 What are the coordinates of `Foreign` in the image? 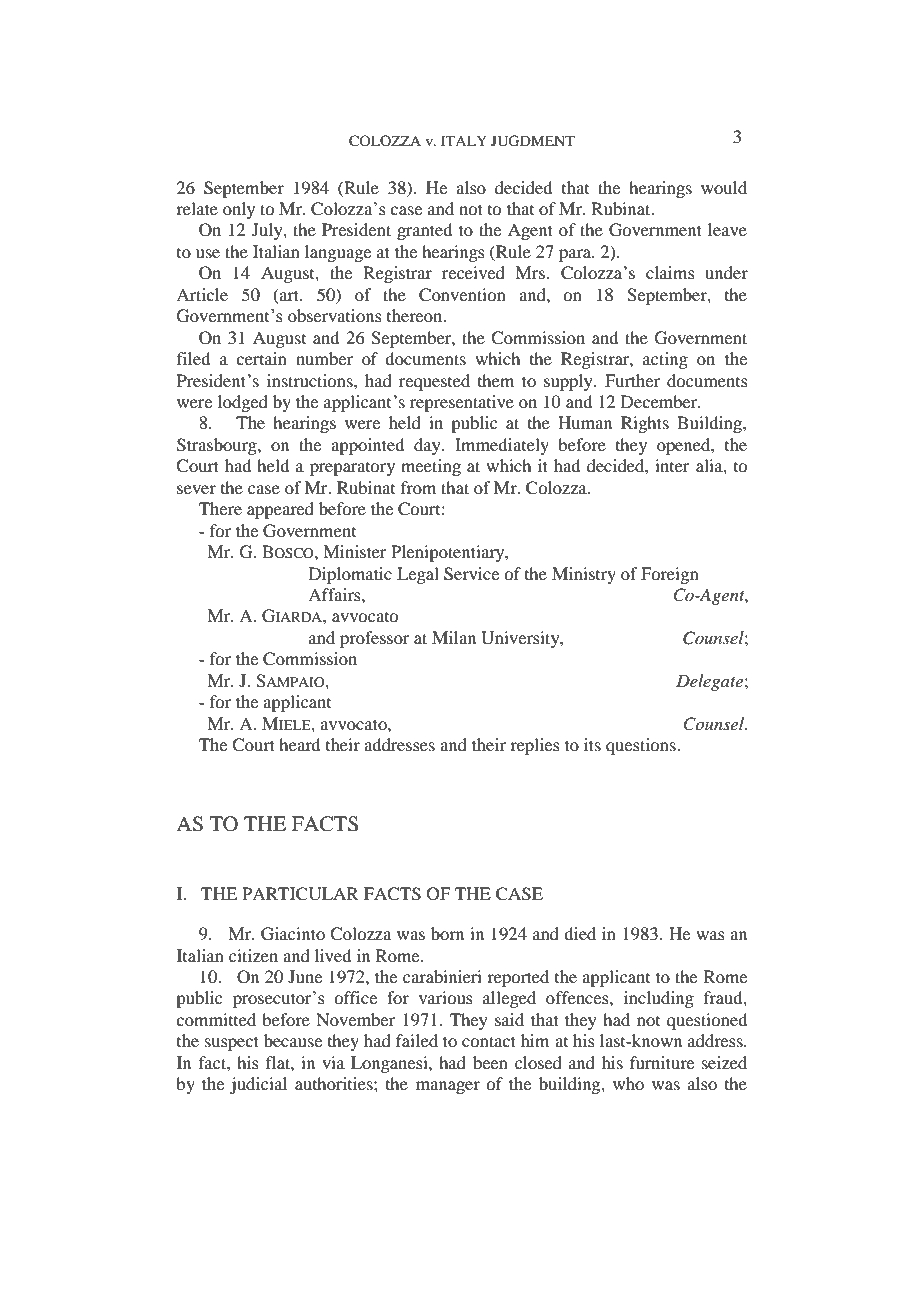 It's located at (670, 575).
